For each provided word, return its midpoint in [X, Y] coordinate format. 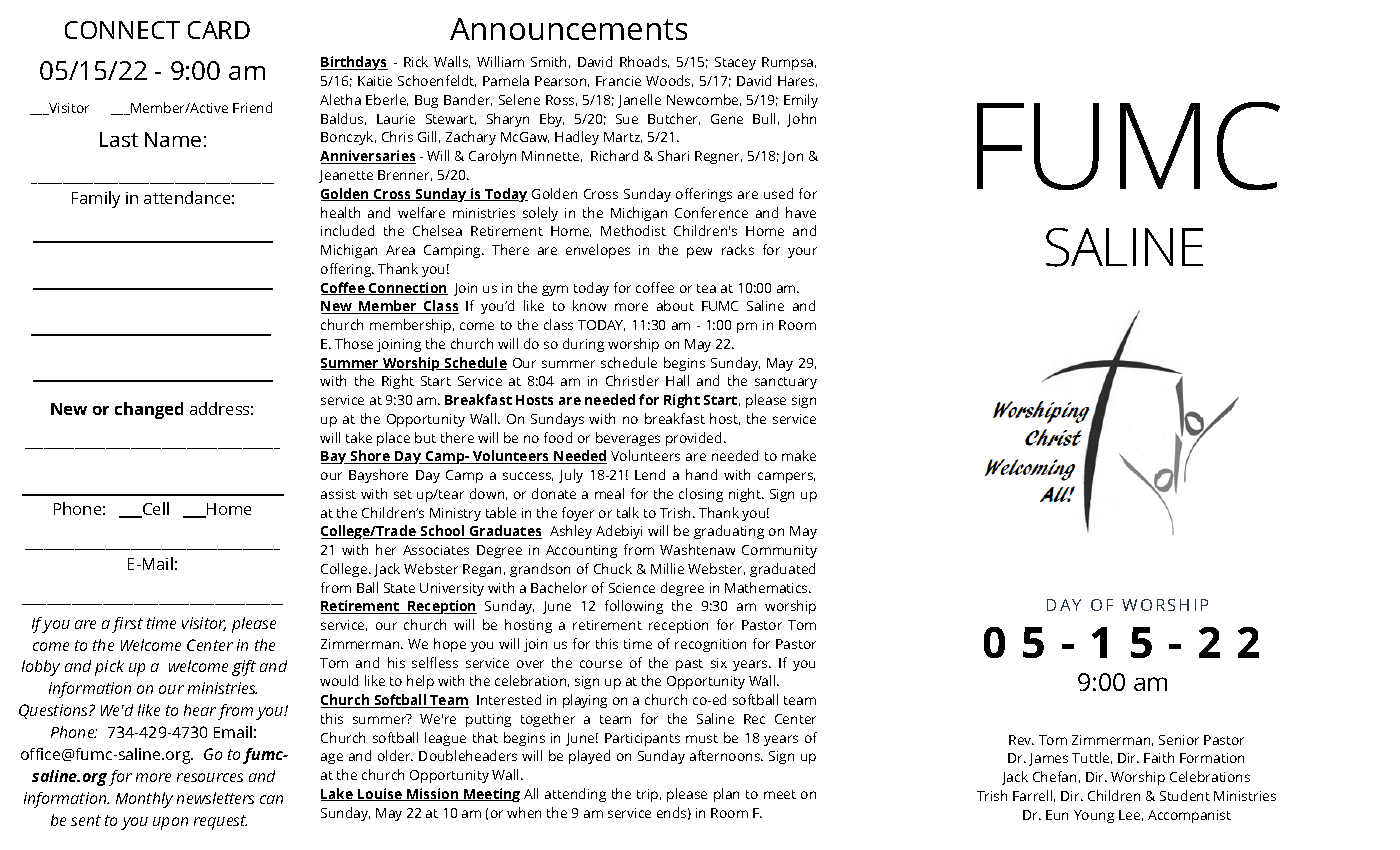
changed [149, 410]
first [127, 625]
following [634, 607]
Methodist [633, 230]
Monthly [144, 800]
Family [96, 199]
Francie [618, 81]
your [802, 252]
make [799, 455]
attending [575, 795]
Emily [801, 101]
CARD [219, 30]
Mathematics [767, 587]
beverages [628, 439]
